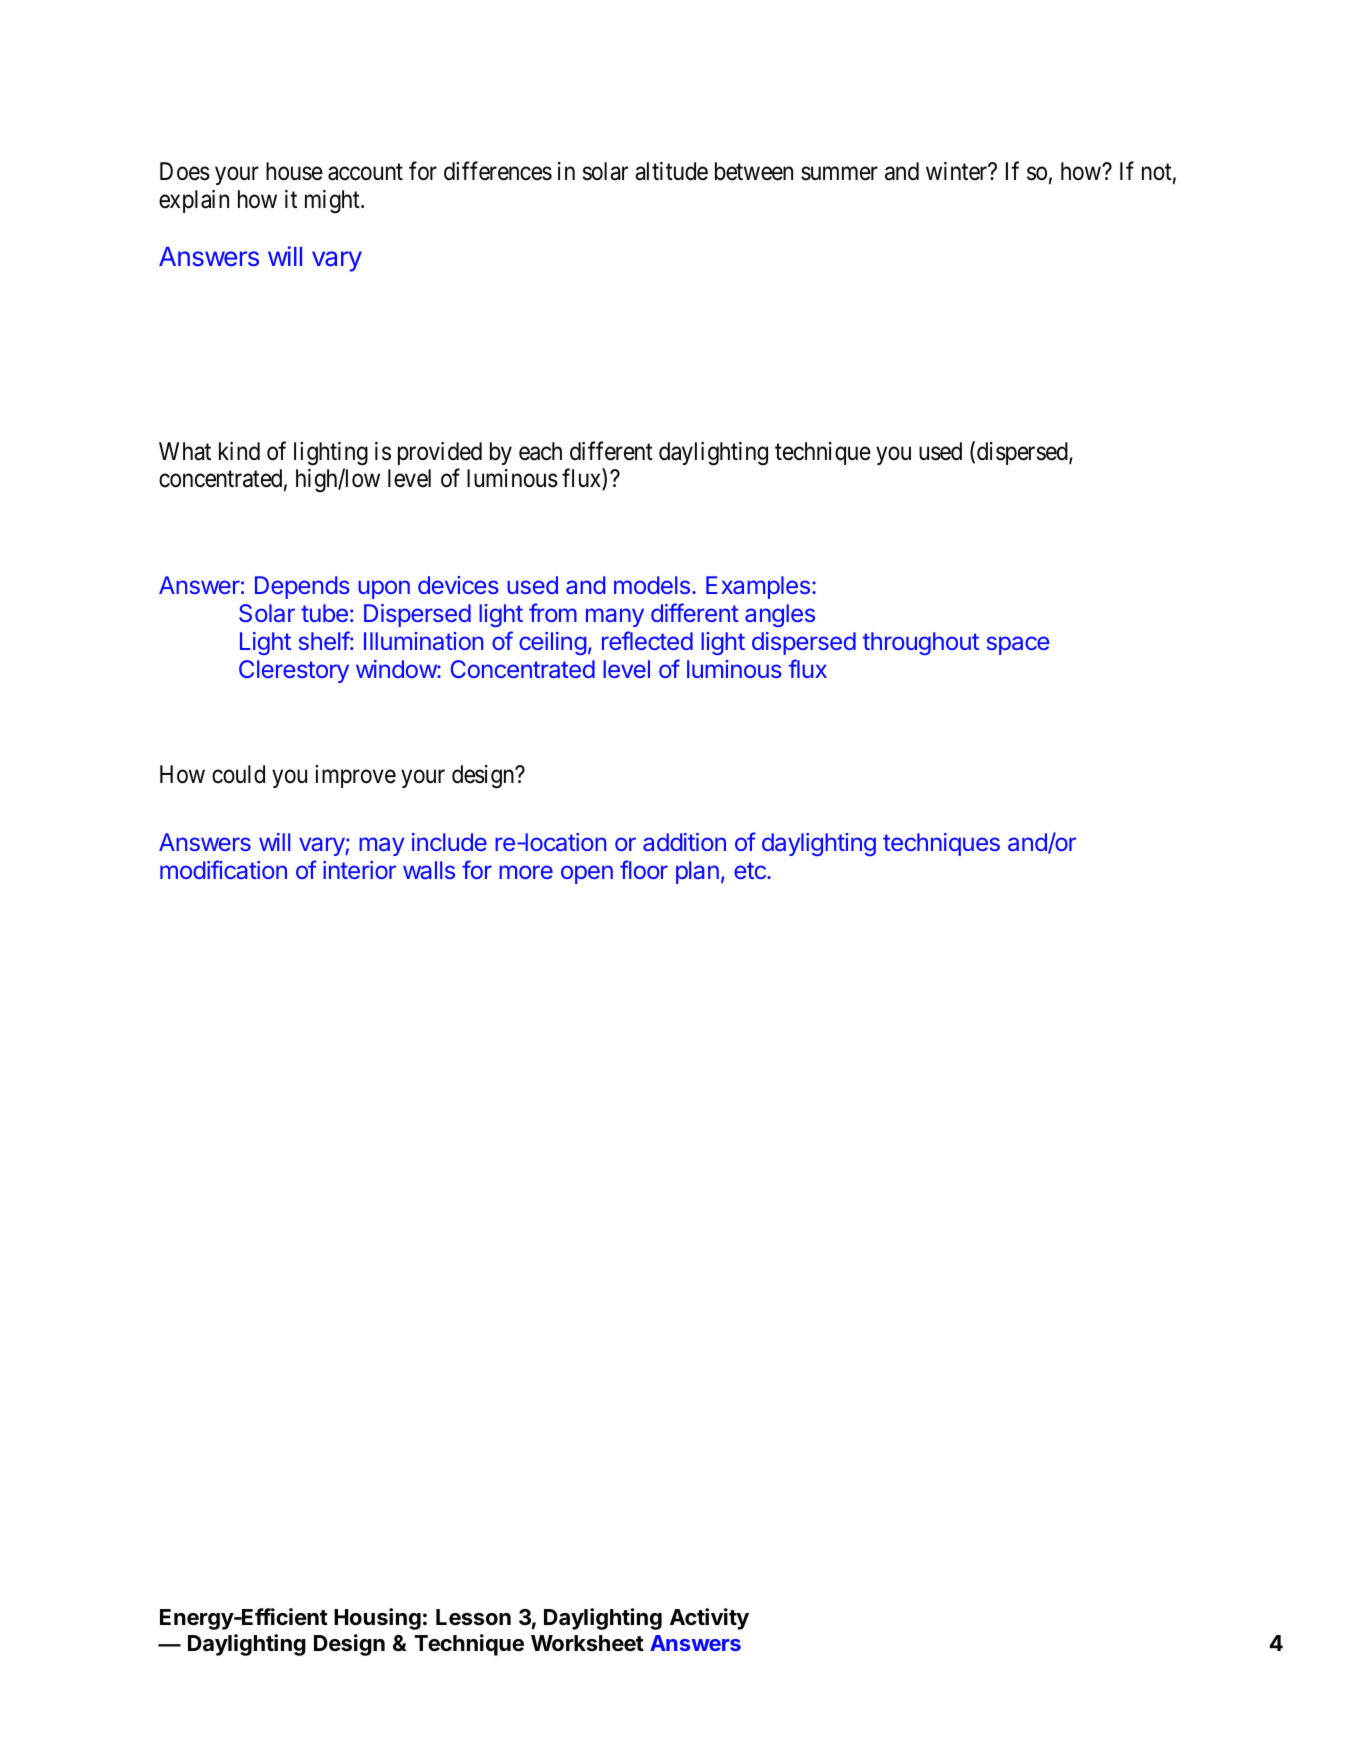  What do you see at coordinates (377, 1619) in the screenshot?
I see `Housing` at bounding box center [377, 1619].
